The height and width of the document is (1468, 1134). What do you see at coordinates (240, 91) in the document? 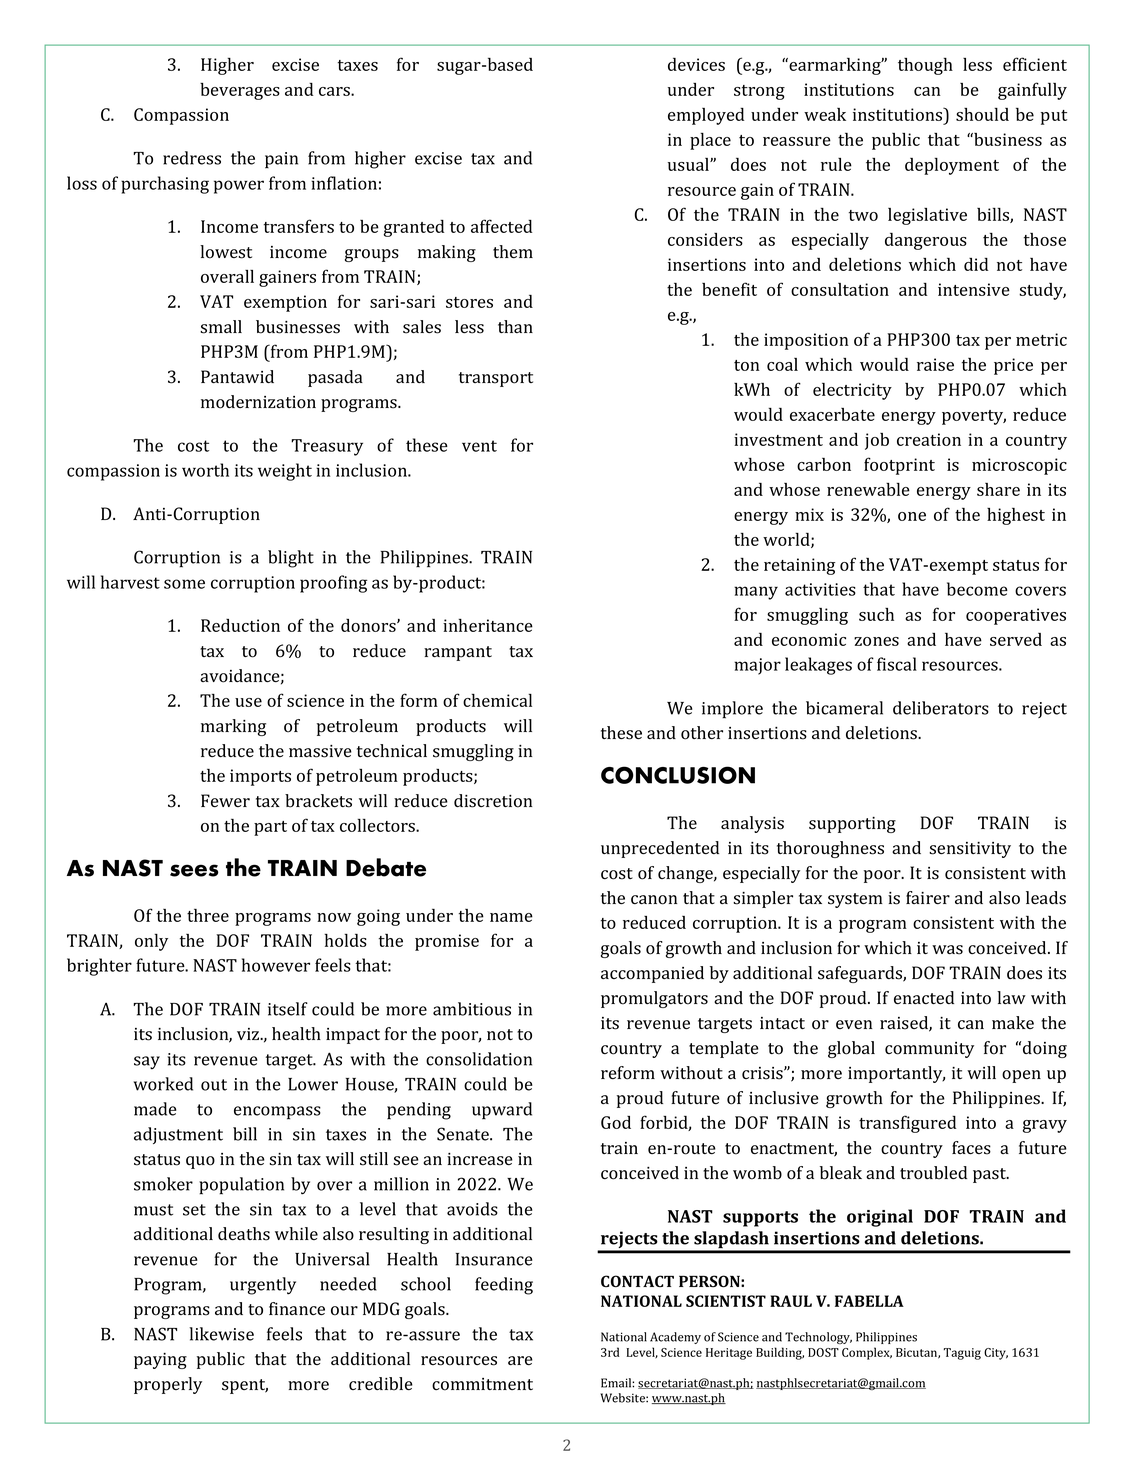
I see `beverages` at bounding box center [240, 91].
